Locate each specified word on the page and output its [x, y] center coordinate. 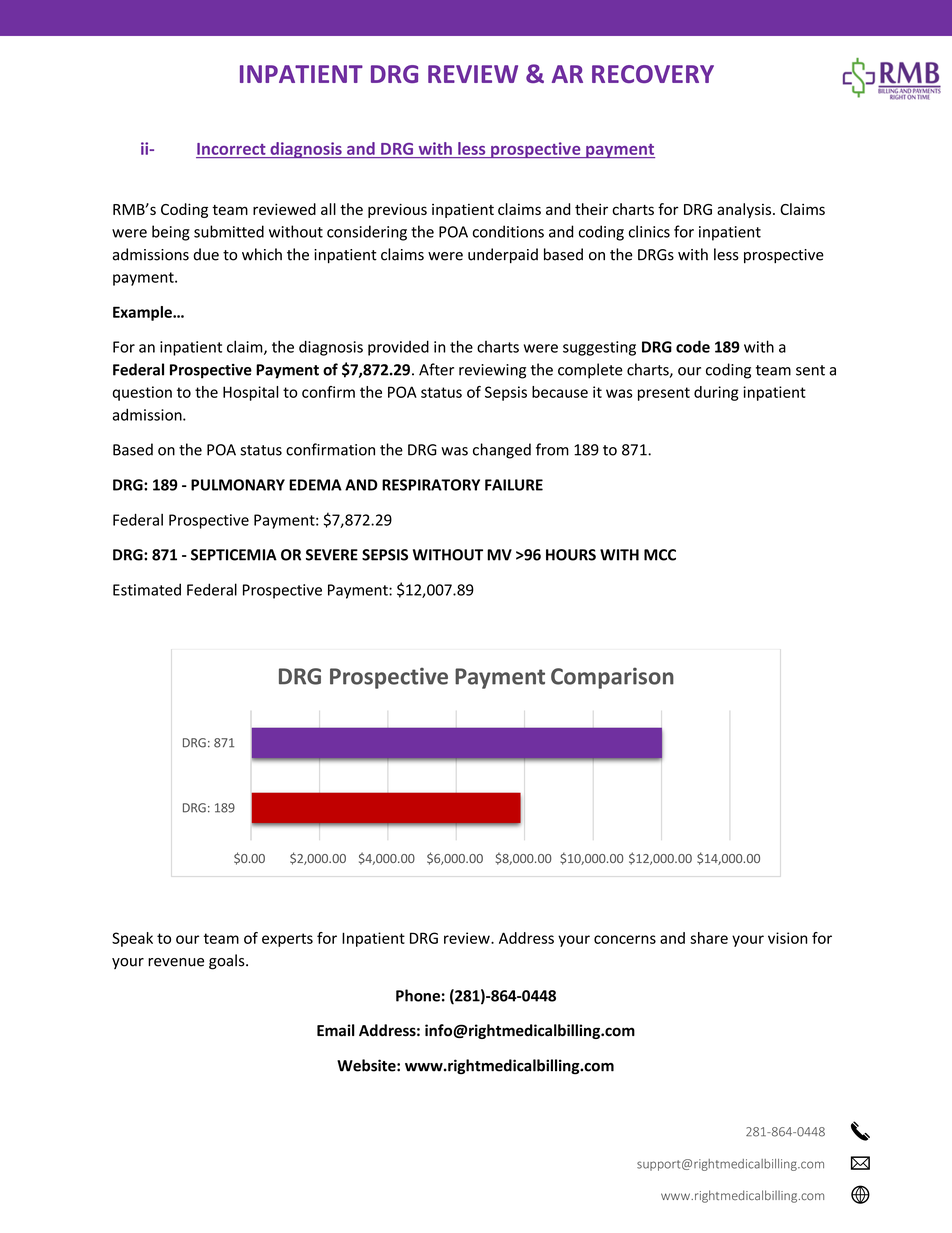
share [709, 938]
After [436, 369]
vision [787, 938]
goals [228, 962]
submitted [229, 231]
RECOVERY [653, 74]
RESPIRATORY [431, 485]
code [693, 346]
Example [143, 313]
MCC [660, 555]
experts [287, 940]
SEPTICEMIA [234, 555]
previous [397, 210]
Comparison [612, 678]
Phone [418, 995]
